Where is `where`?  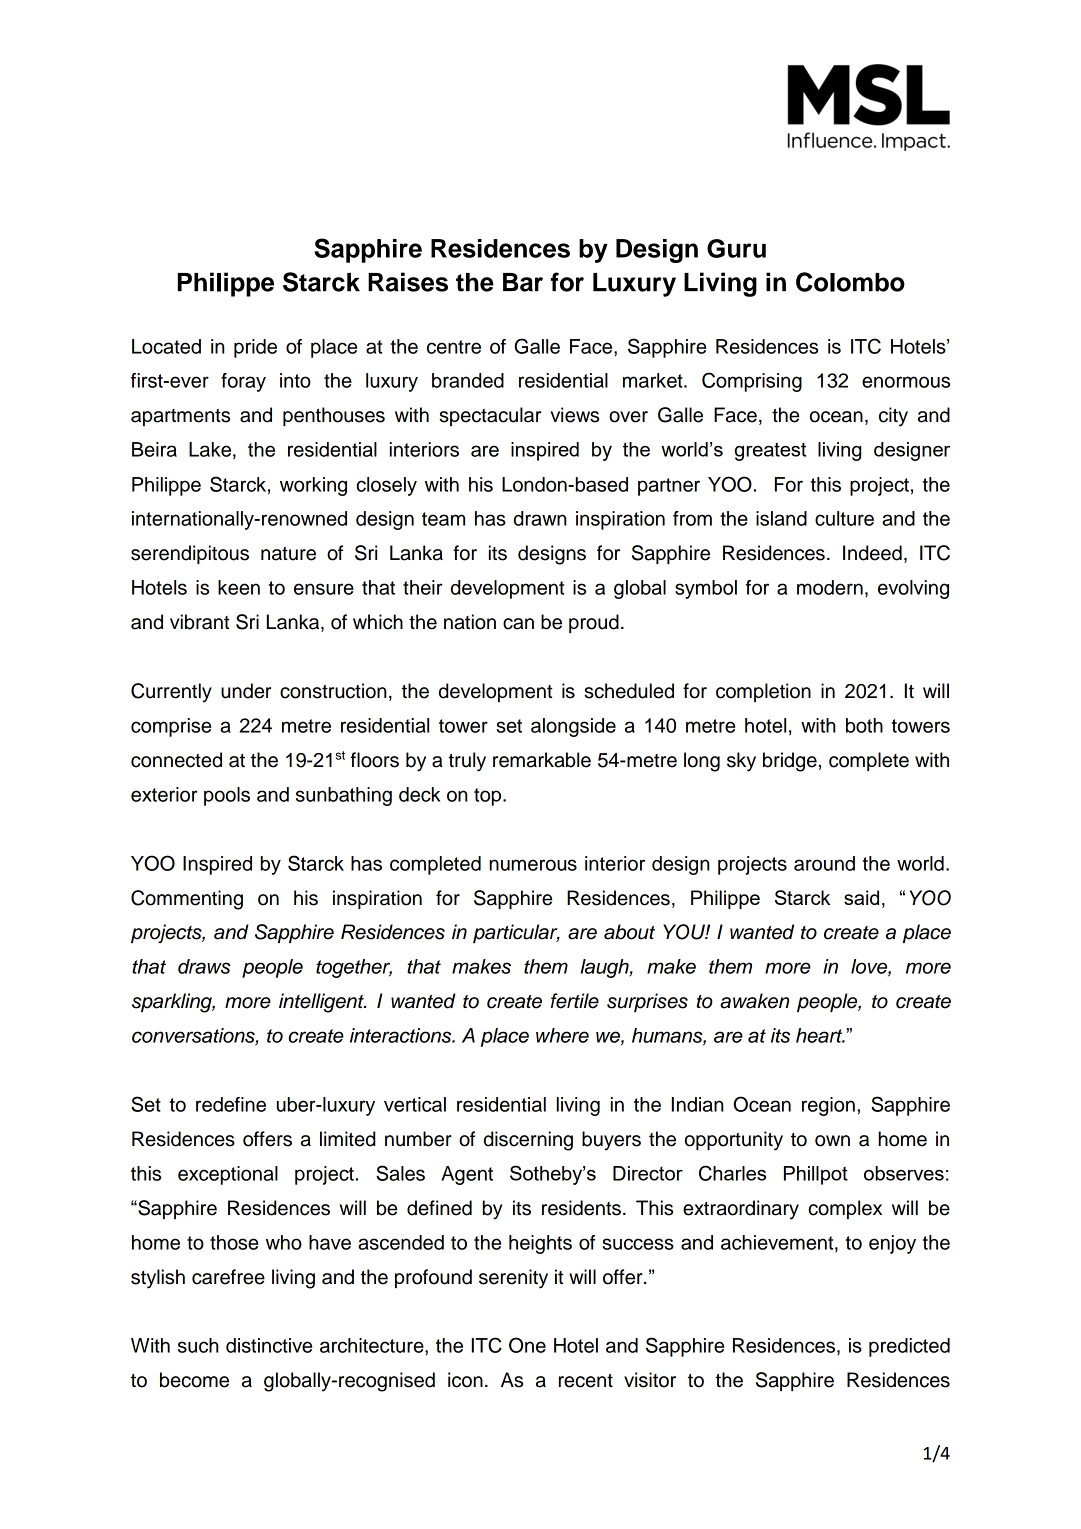
where is located at coordinates (562, 1035).
